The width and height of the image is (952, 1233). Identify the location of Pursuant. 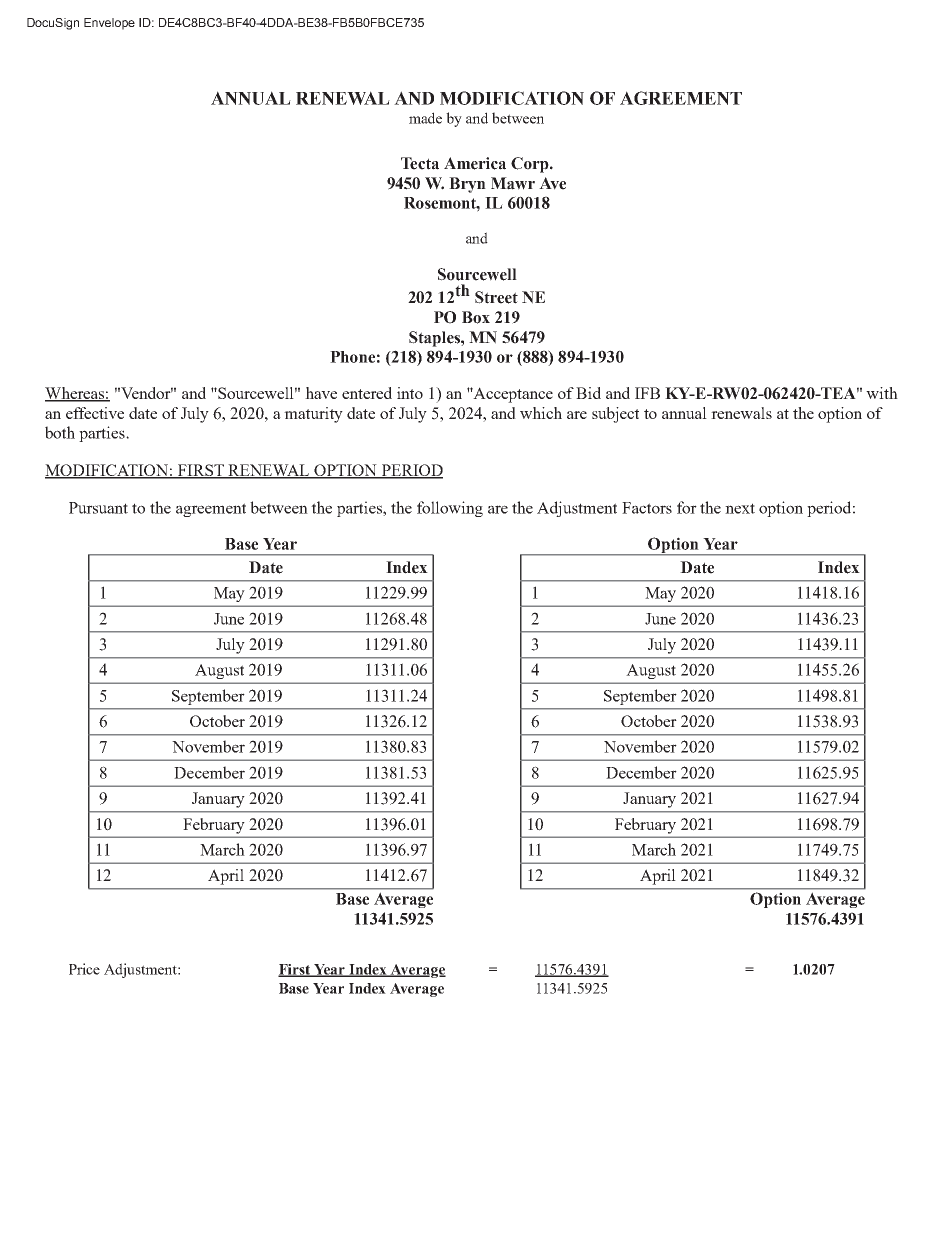
(98, 508).
